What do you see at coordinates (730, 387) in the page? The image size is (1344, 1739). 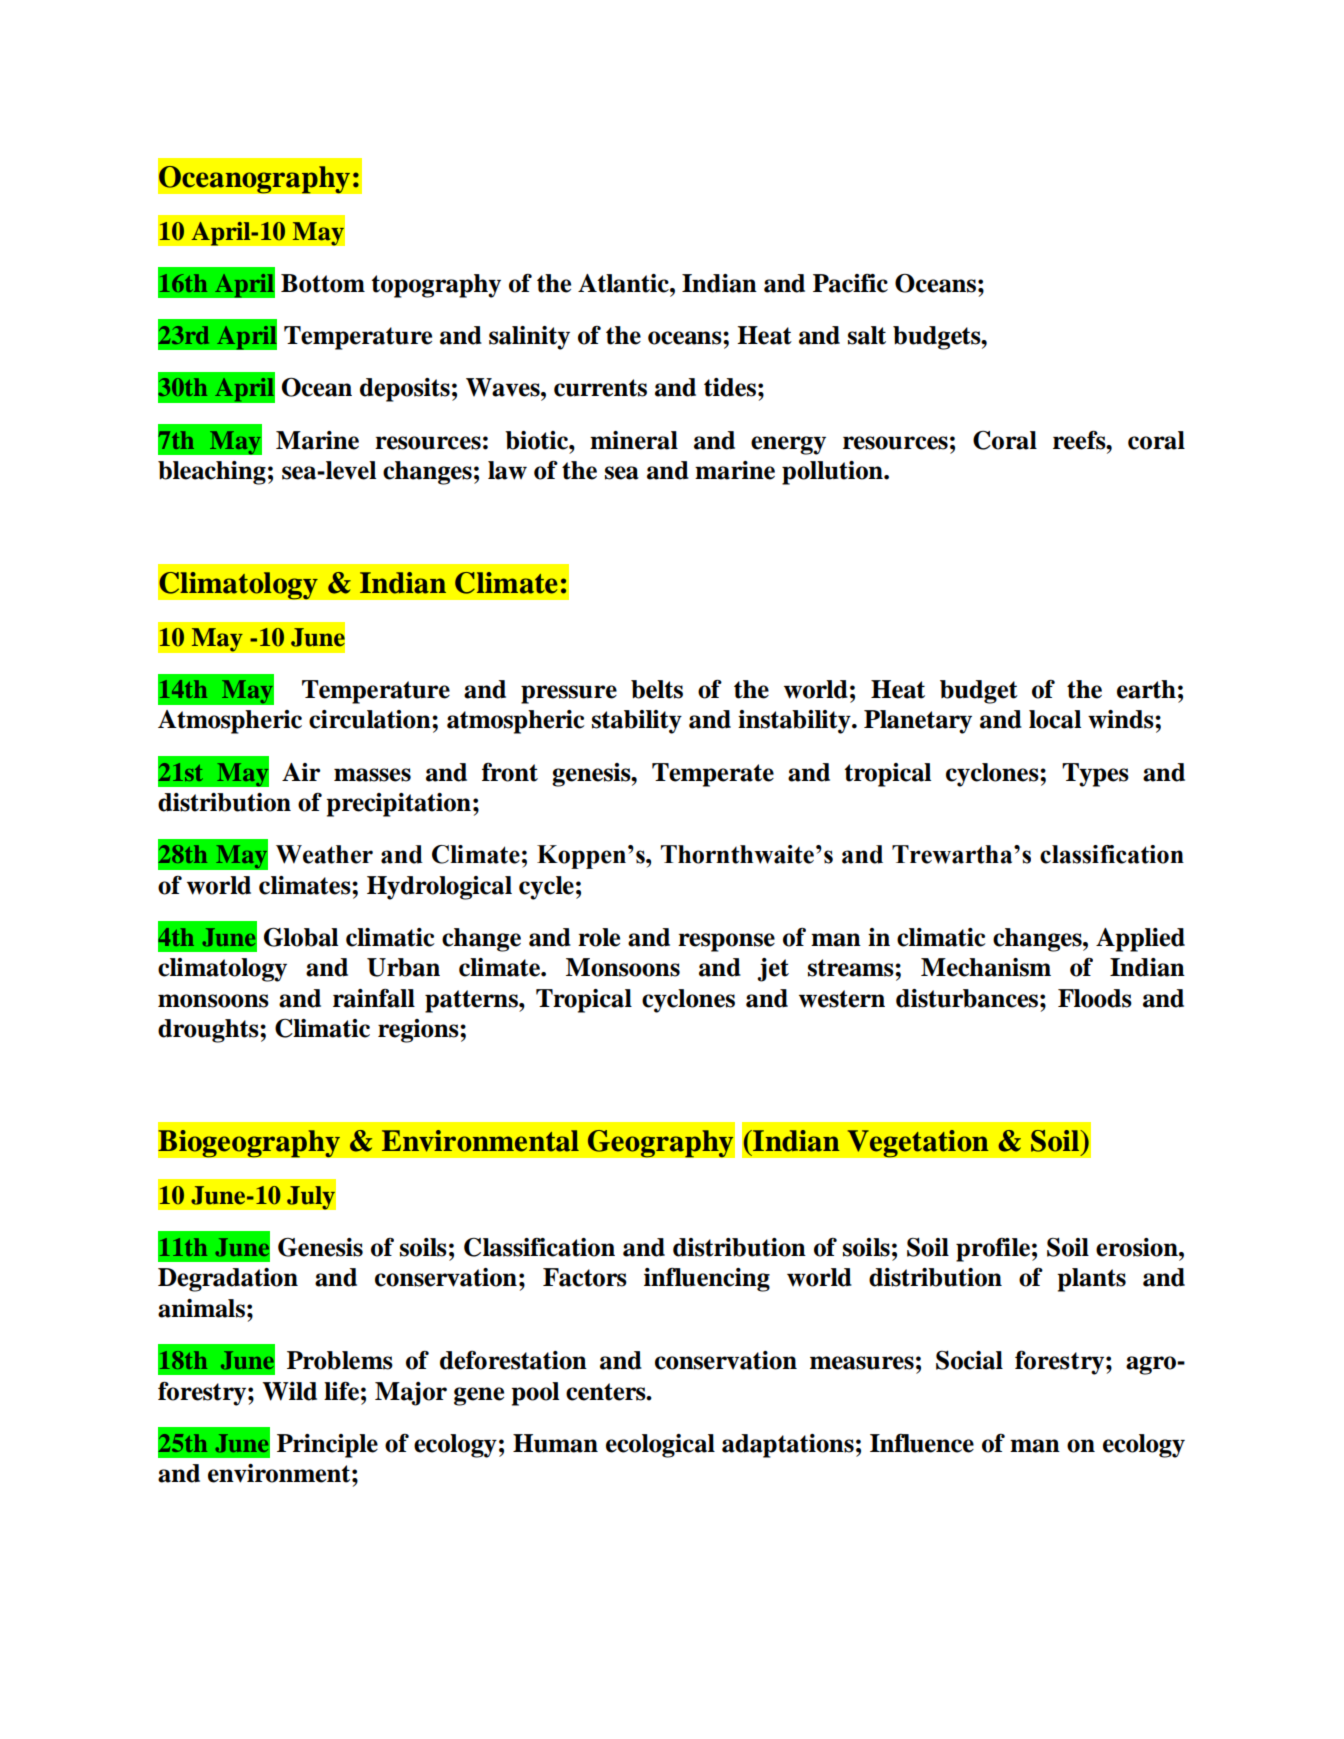 I see `tides` at bounding box center [730, 387].
